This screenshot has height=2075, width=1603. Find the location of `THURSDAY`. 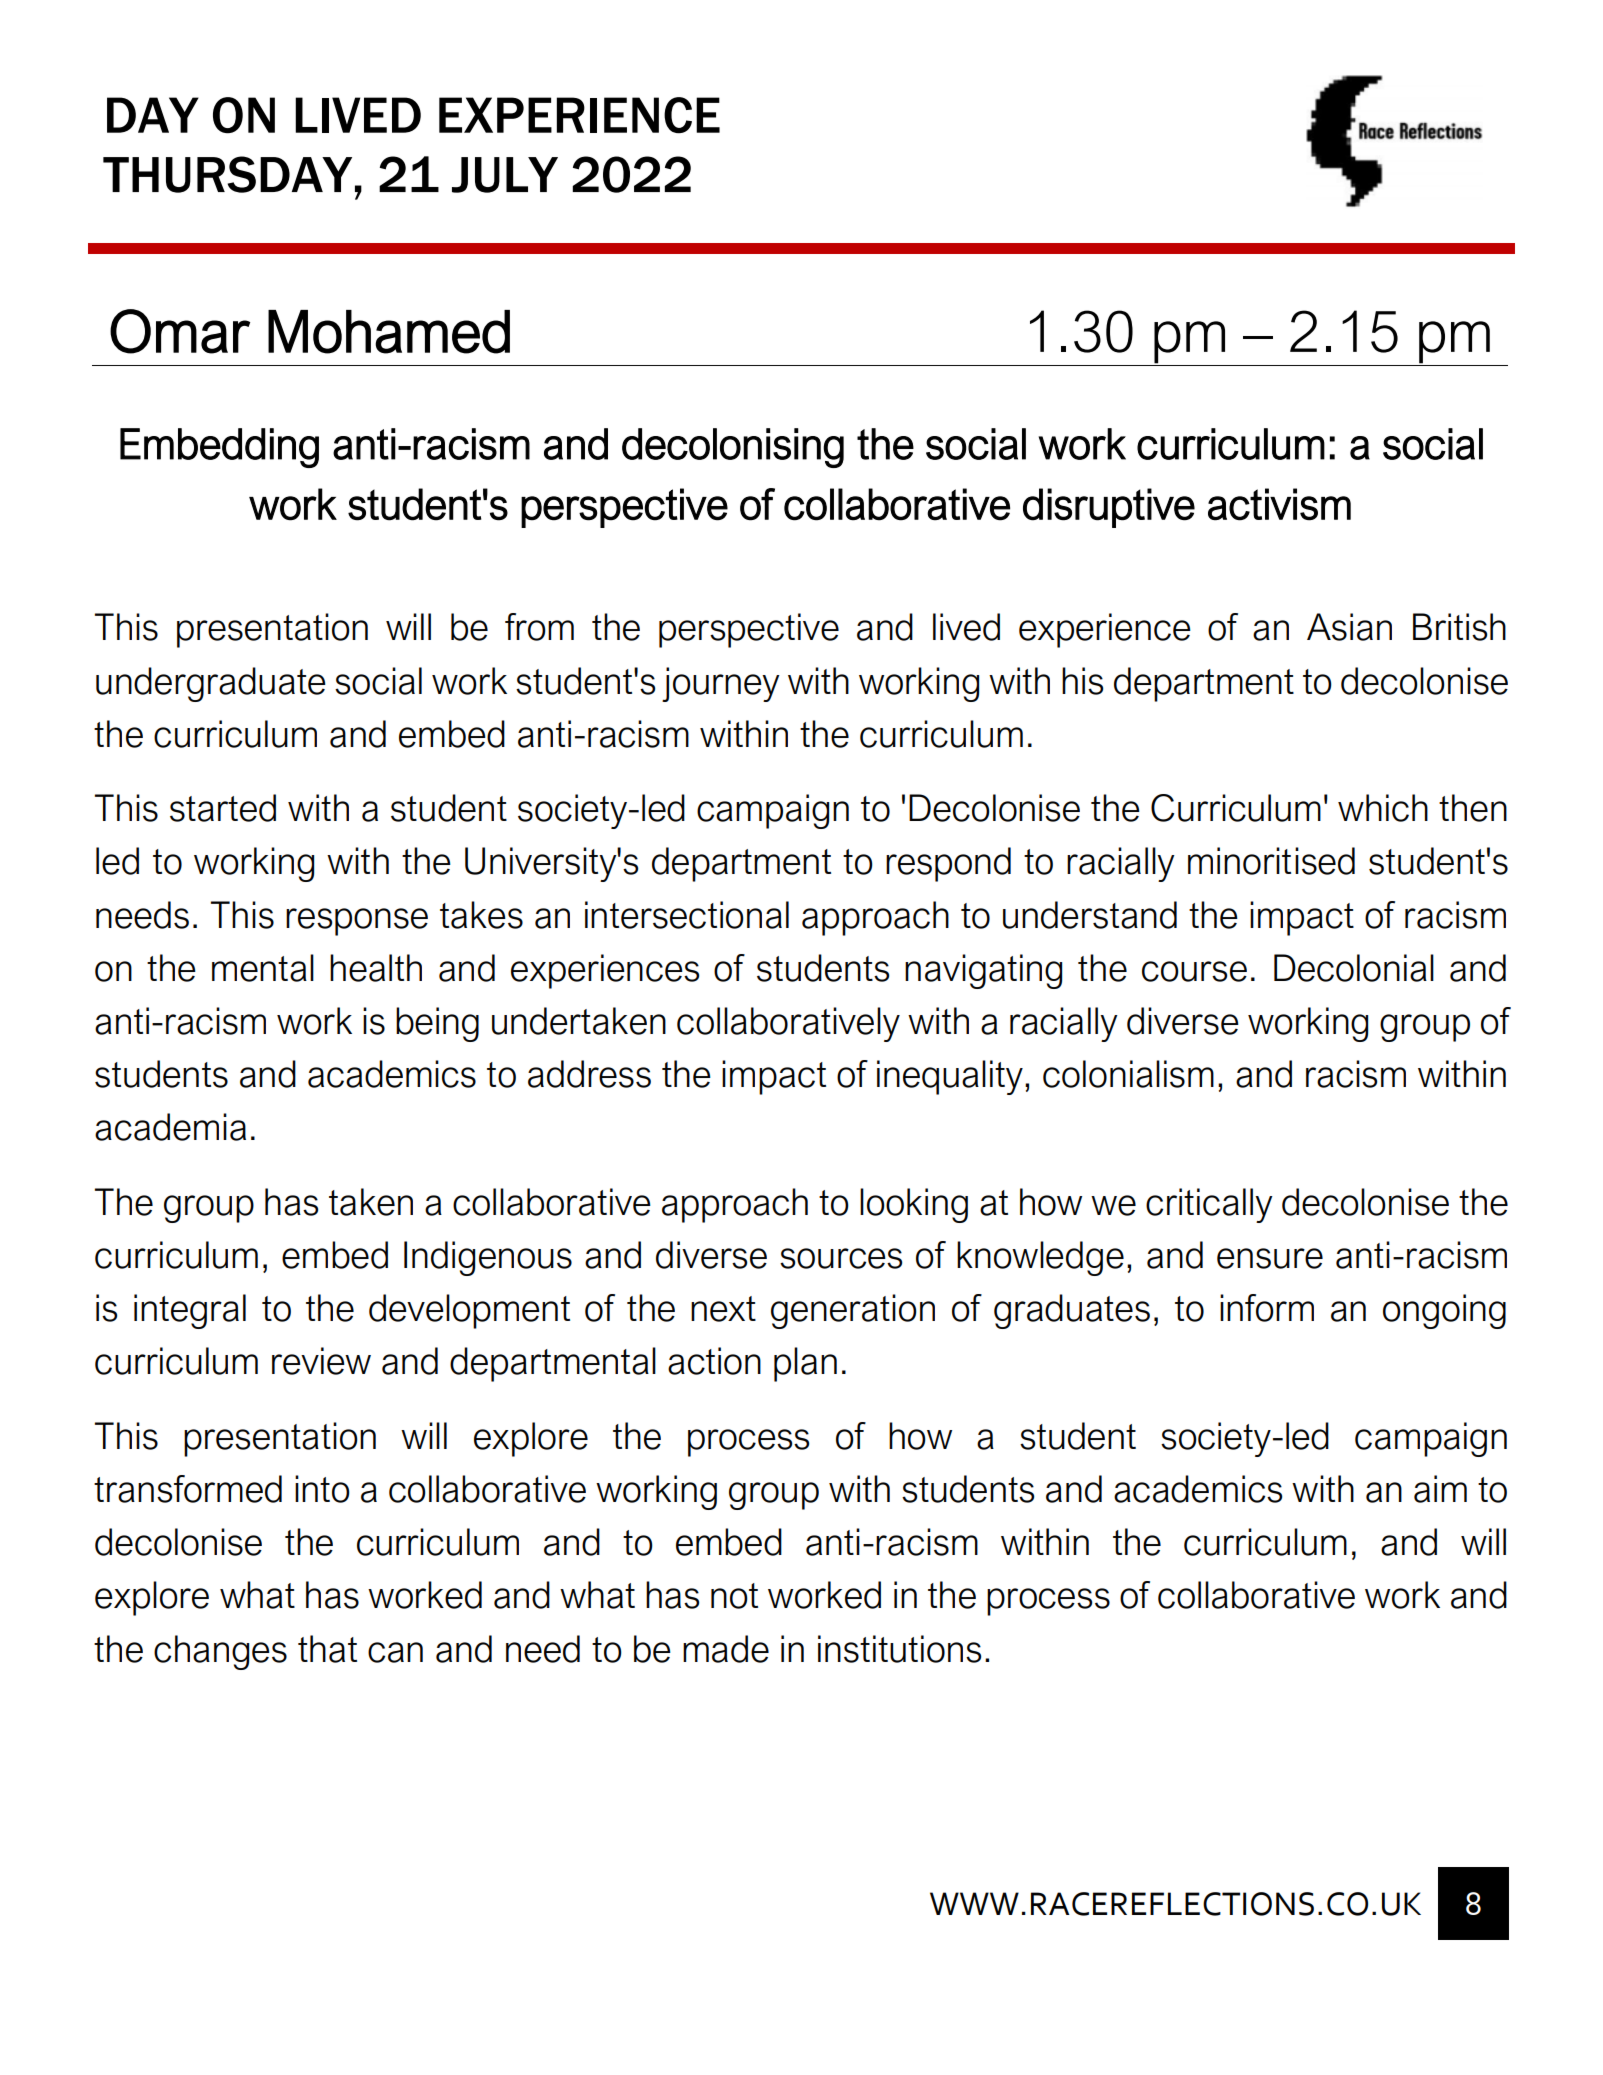

THURSDAY is located at coordinates (227, 174).
